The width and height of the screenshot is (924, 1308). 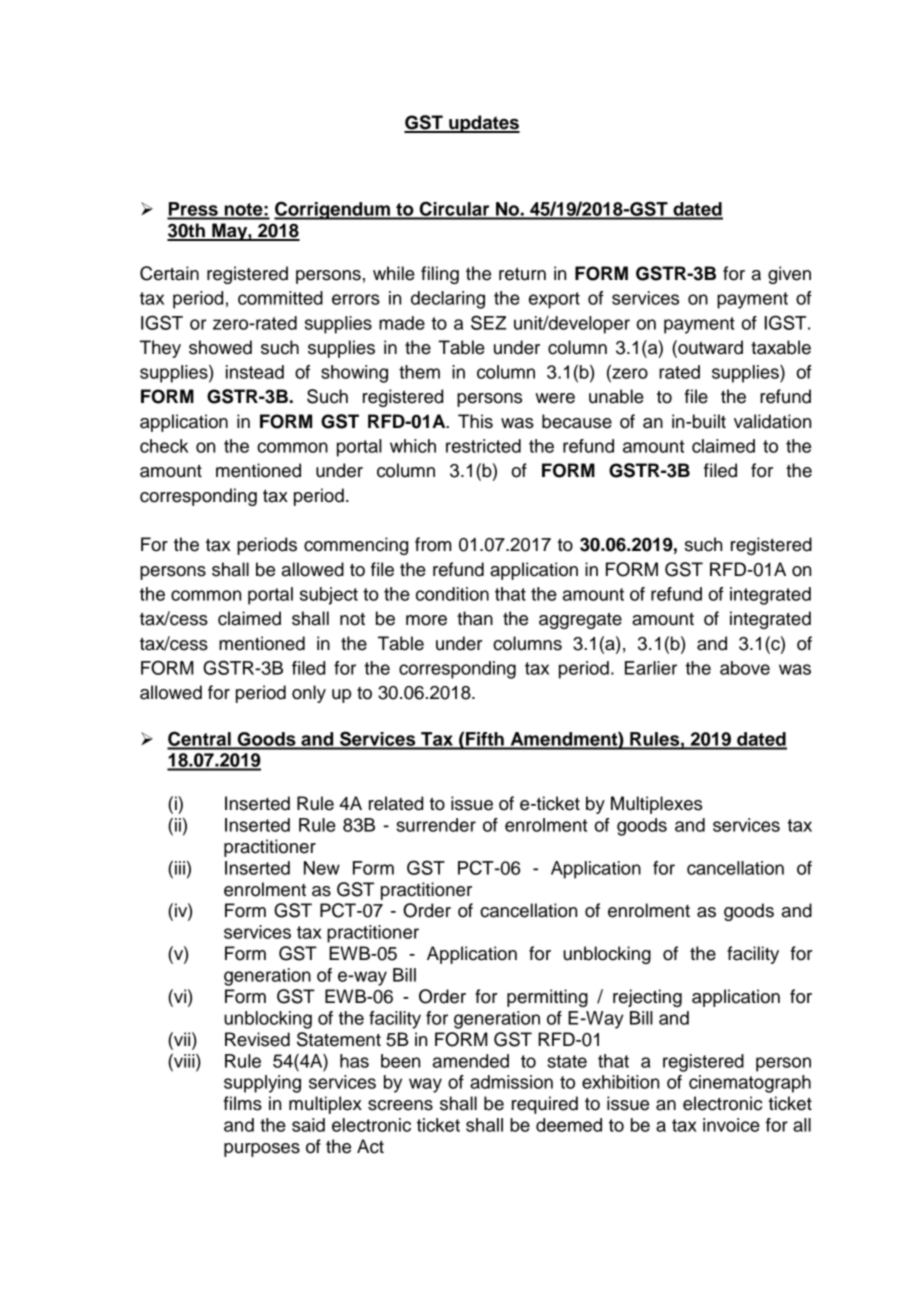 What do you see at coordinates (483, 124) in the screenshot?
I see `updates` at bounding box center [483, 124].
